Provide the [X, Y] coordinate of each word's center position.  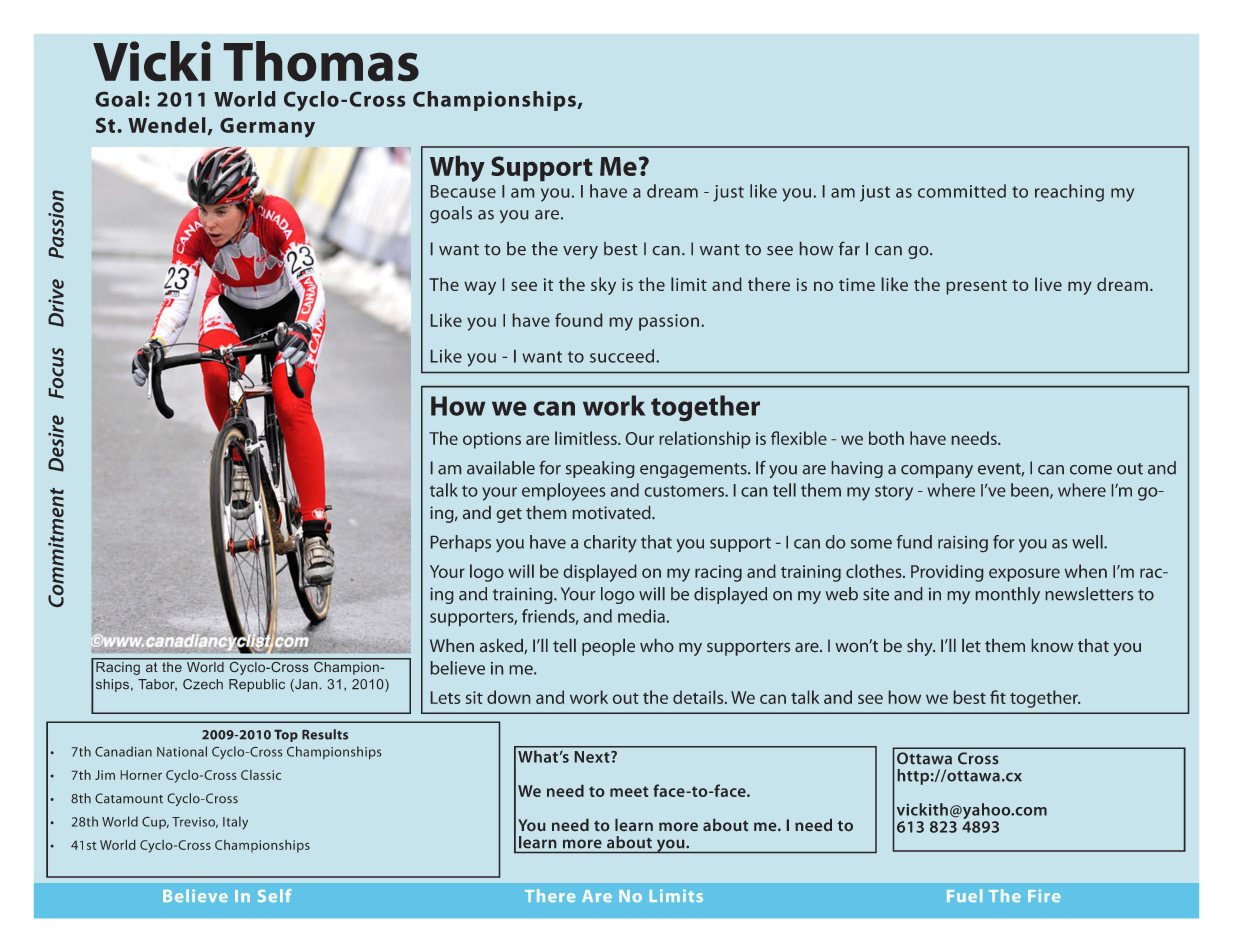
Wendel [166, 125]
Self [274, 895]
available [501, 468]
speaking [600, 469]
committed [962, 191]
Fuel [964, 895]
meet [629, 791]
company [937, 471]
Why [457, 169]
